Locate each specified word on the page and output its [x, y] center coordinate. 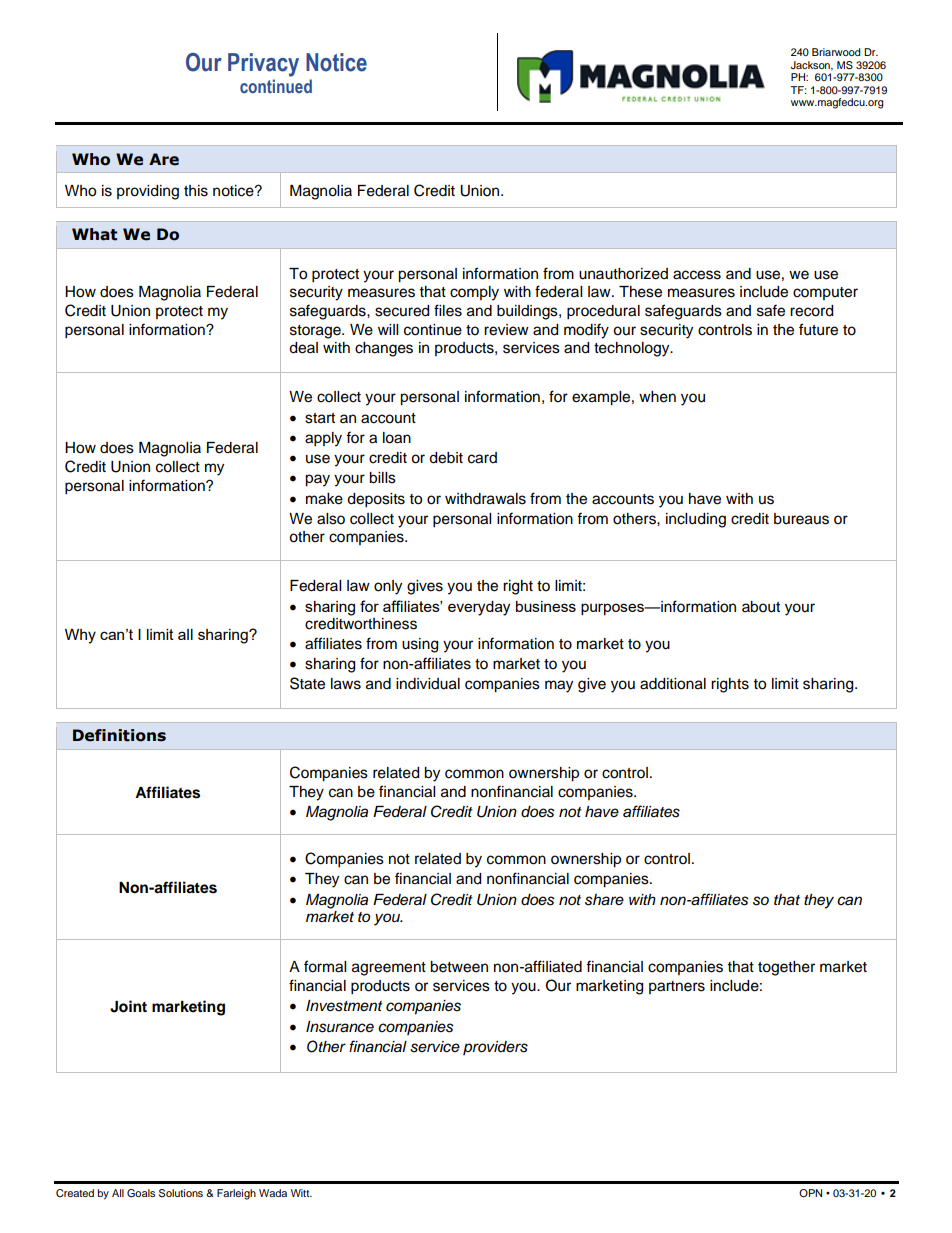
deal [303, 348]
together [786, 968]
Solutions [181, 1193]
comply [474, 293]
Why [80, 636]
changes [384, 349]
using [420, 645]
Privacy [263, 65]
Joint [128, 1006]
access [697, 275]
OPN [810, 1193]
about [761, 607]
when [657, 397]
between [459, 967]
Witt [301, 1193]
